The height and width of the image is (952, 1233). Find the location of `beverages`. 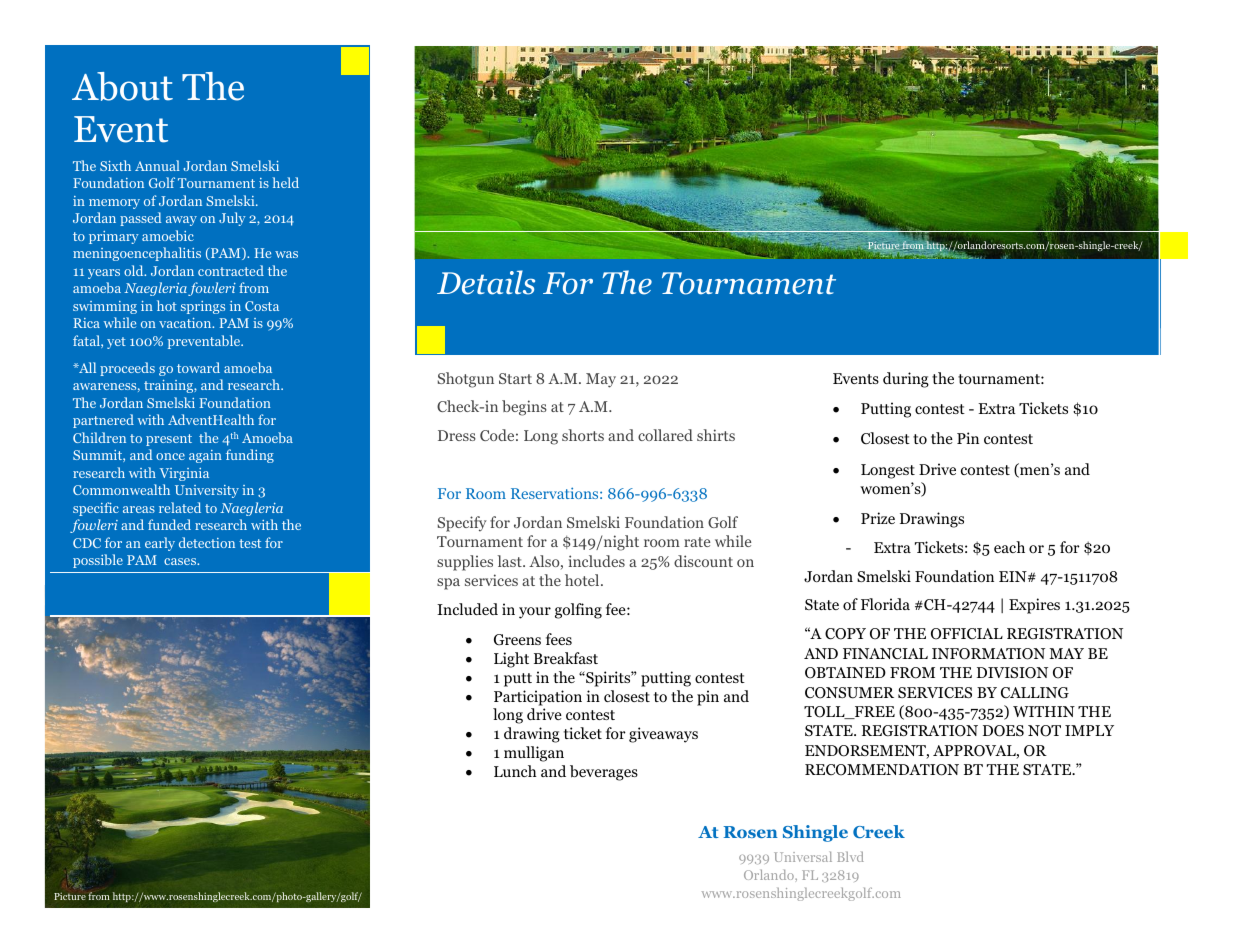

beverages is located at coordinates (604, 773).
